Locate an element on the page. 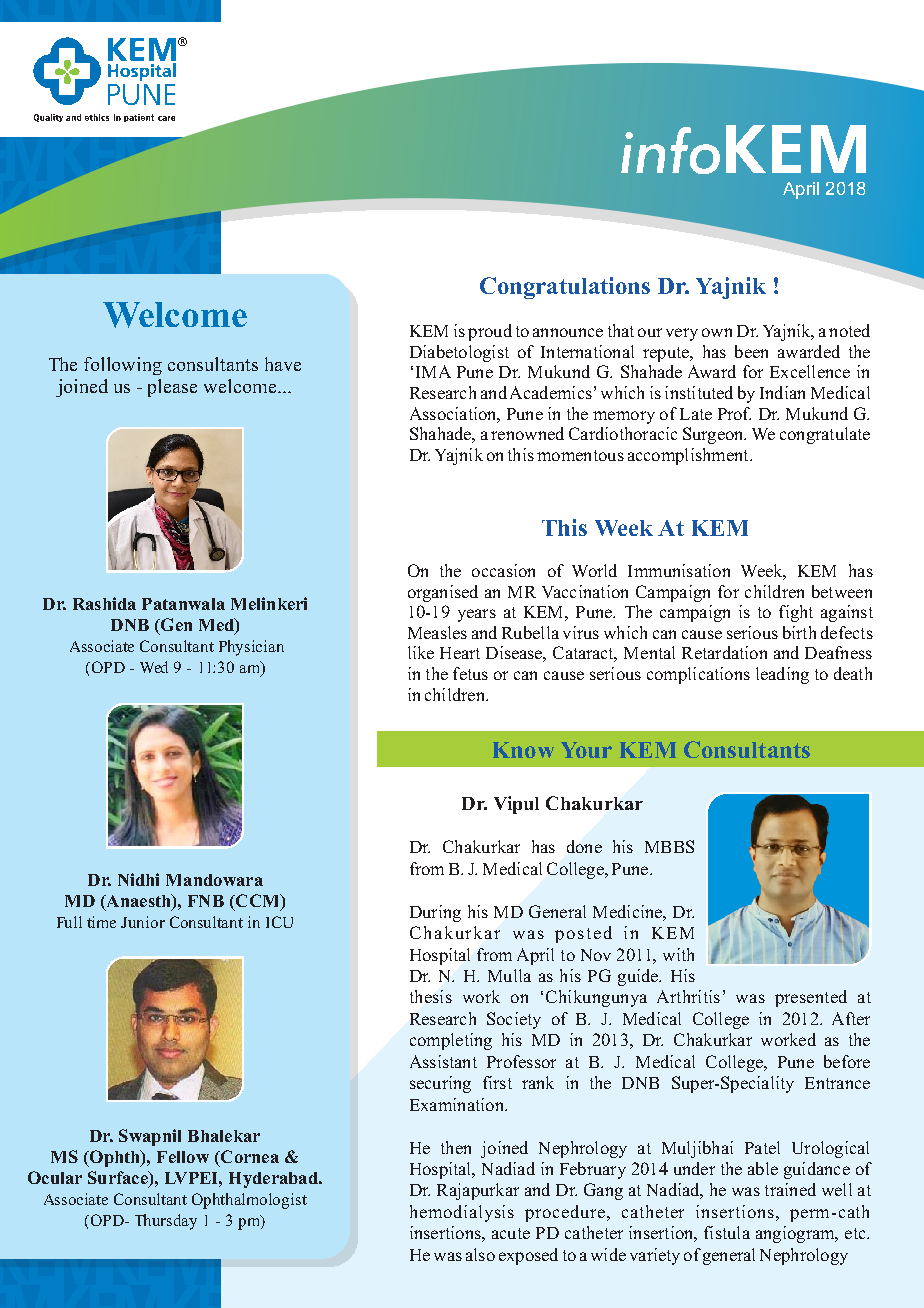  Nidhi is located at coordinates (138, 879).
